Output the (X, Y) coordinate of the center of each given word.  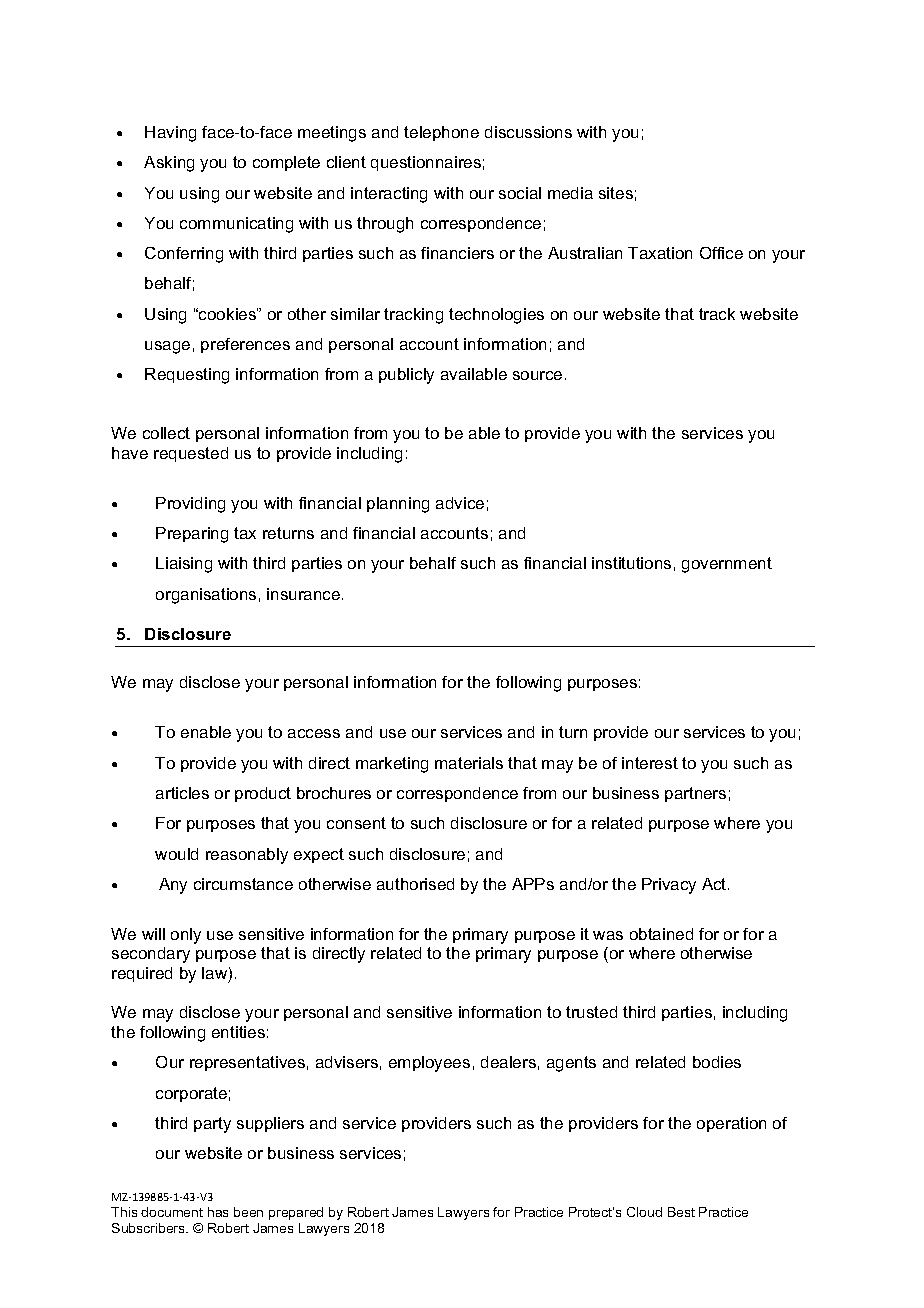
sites (616, 193)
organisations (206, 596)
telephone (441, 133)
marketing (392, 765)
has (218, 1212)
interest (650, 763)
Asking (169, 164)
